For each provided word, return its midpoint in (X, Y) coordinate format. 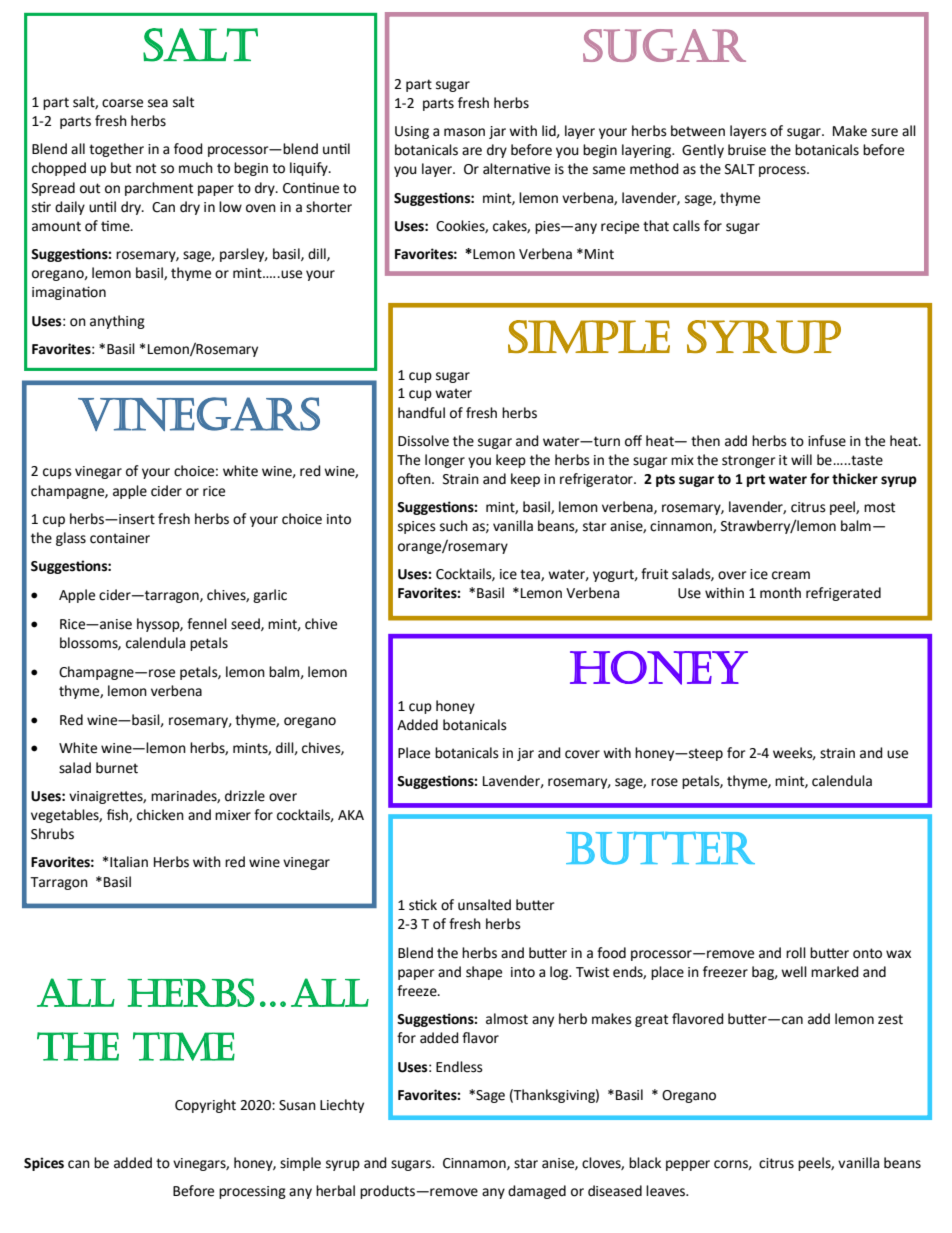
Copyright (205, 1106)
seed (246, 624)
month (780, 593)
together (116, 150)
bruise (747, 150)
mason (464, 132)
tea (531, 575)
